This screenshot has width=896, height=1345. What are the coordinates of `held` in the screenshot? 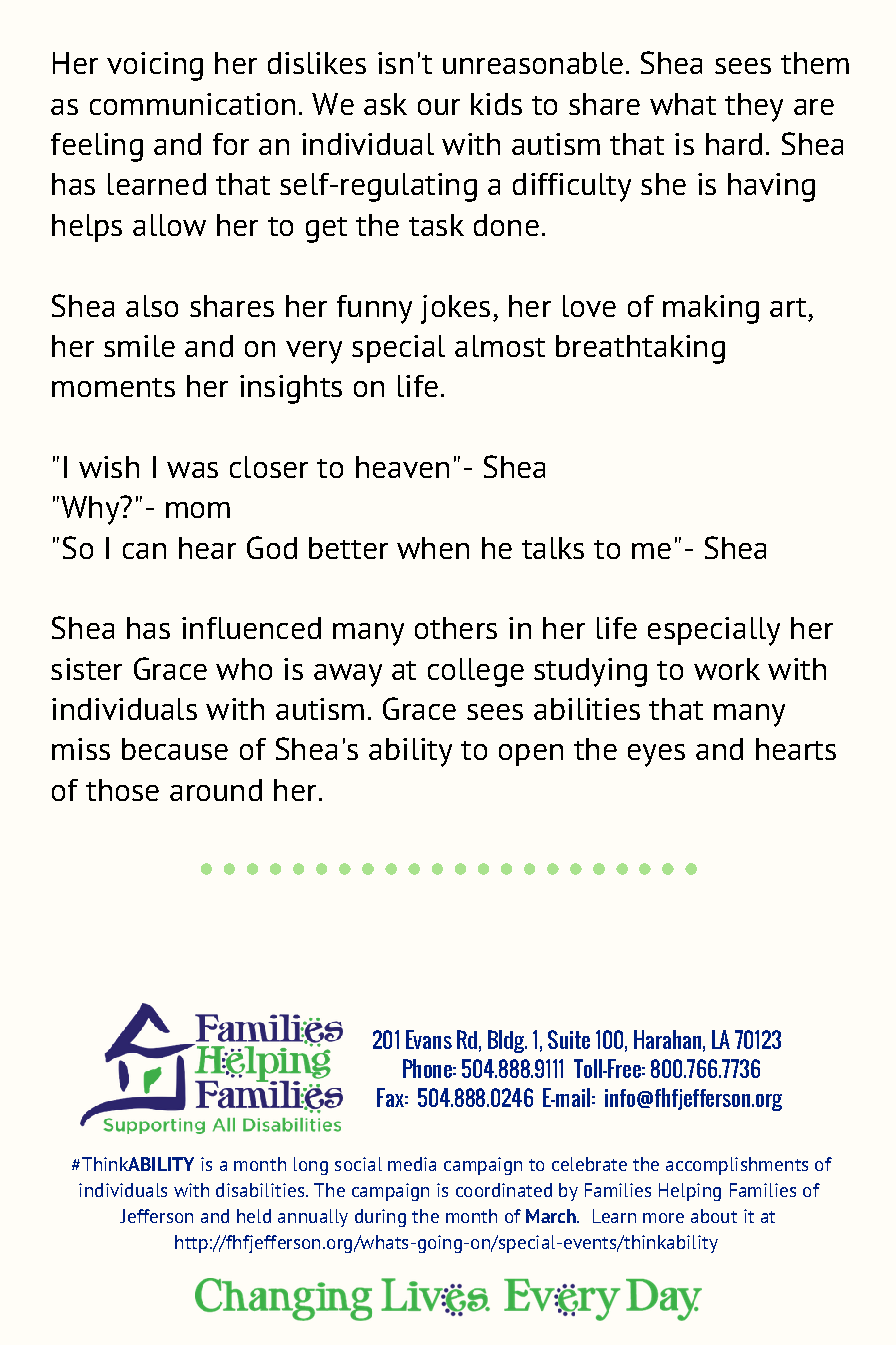 It's located at (254, 1216).
